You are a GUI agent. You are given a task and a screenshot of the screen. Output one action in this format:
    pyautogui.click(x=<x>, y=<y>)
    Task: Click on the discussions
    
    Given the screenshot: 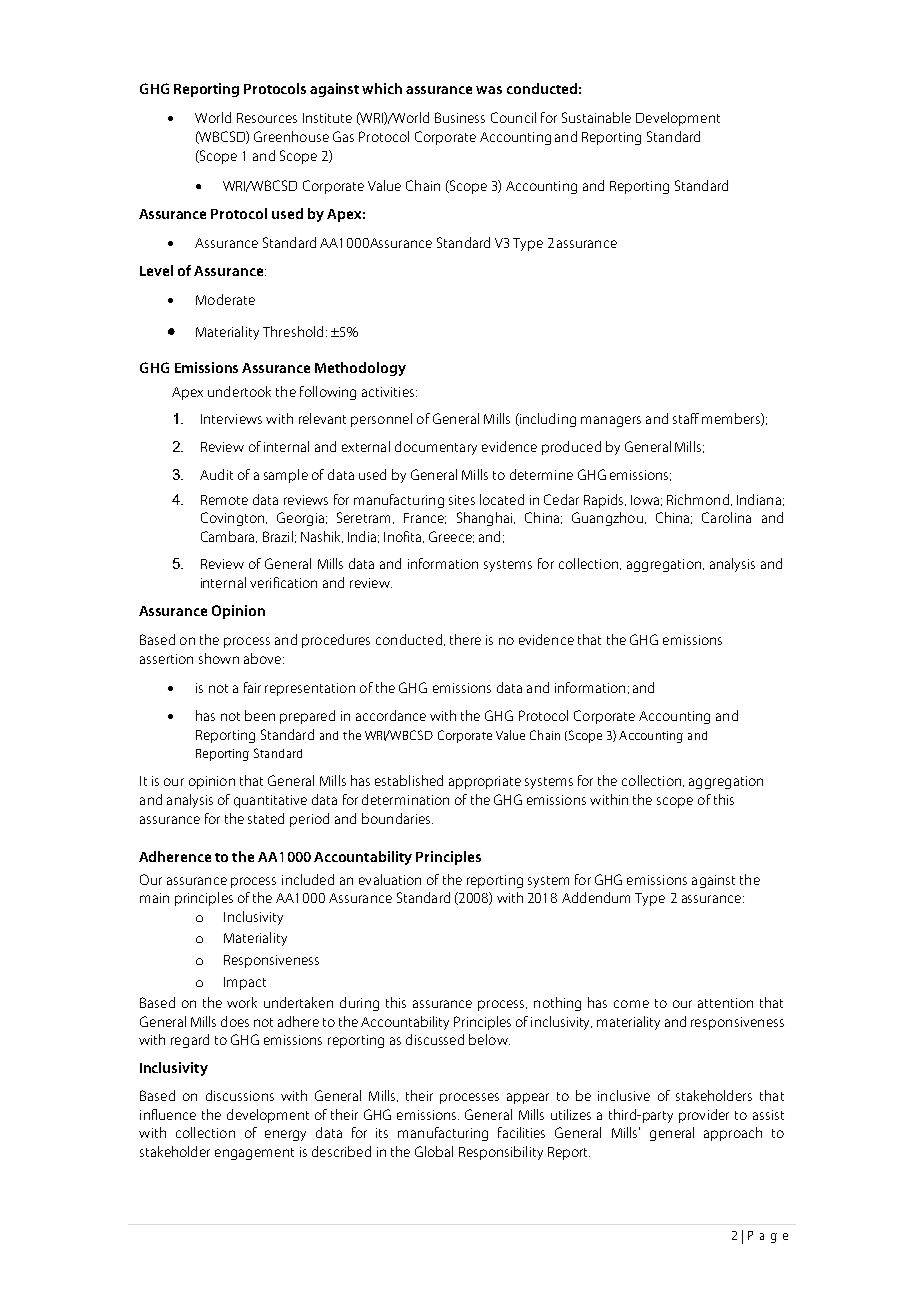 What is the action you would take?
    pyautogui.click(x=240, y=1095)
